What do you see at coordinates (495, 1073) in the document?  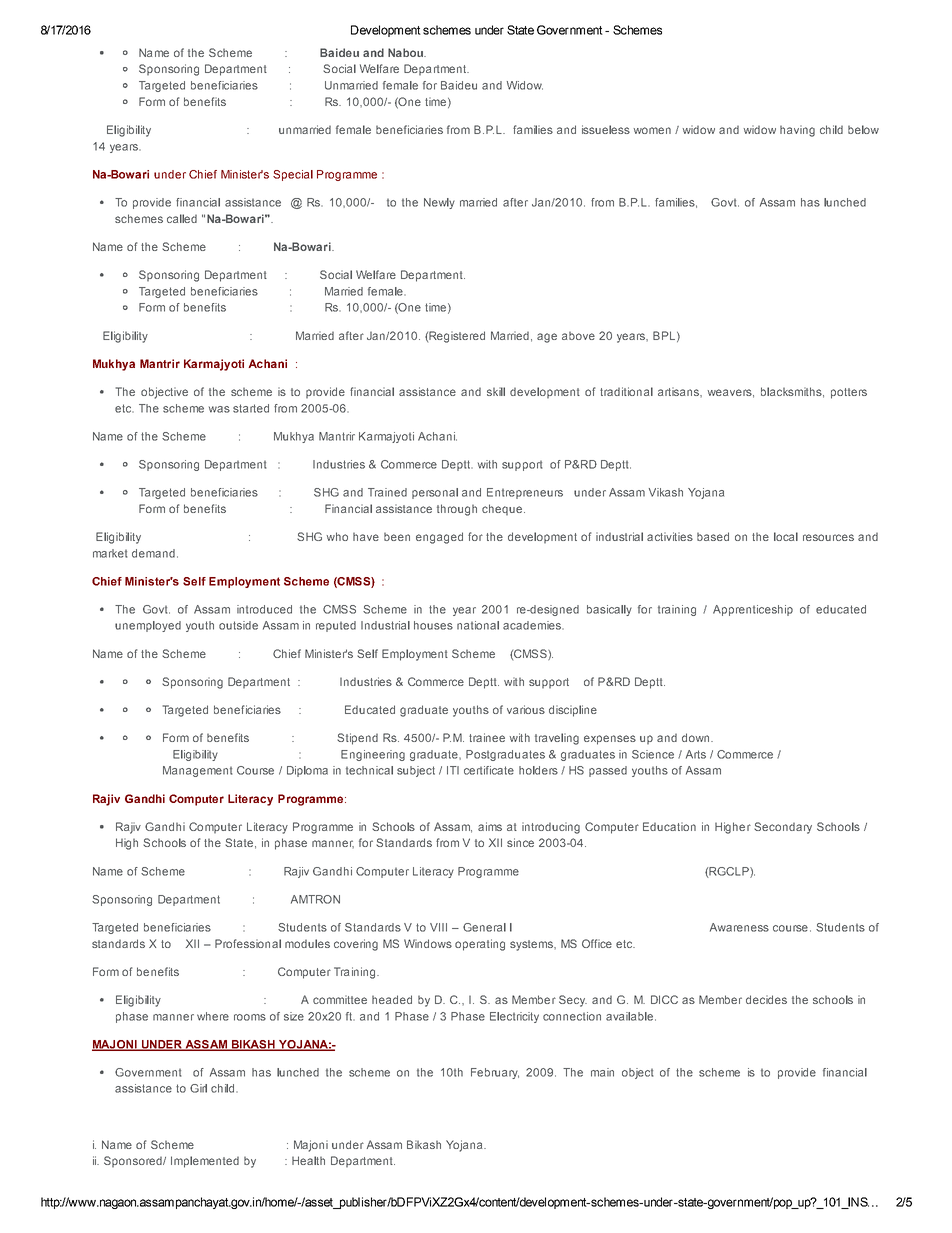 I see `February` at bounding box center [495, 1073].
